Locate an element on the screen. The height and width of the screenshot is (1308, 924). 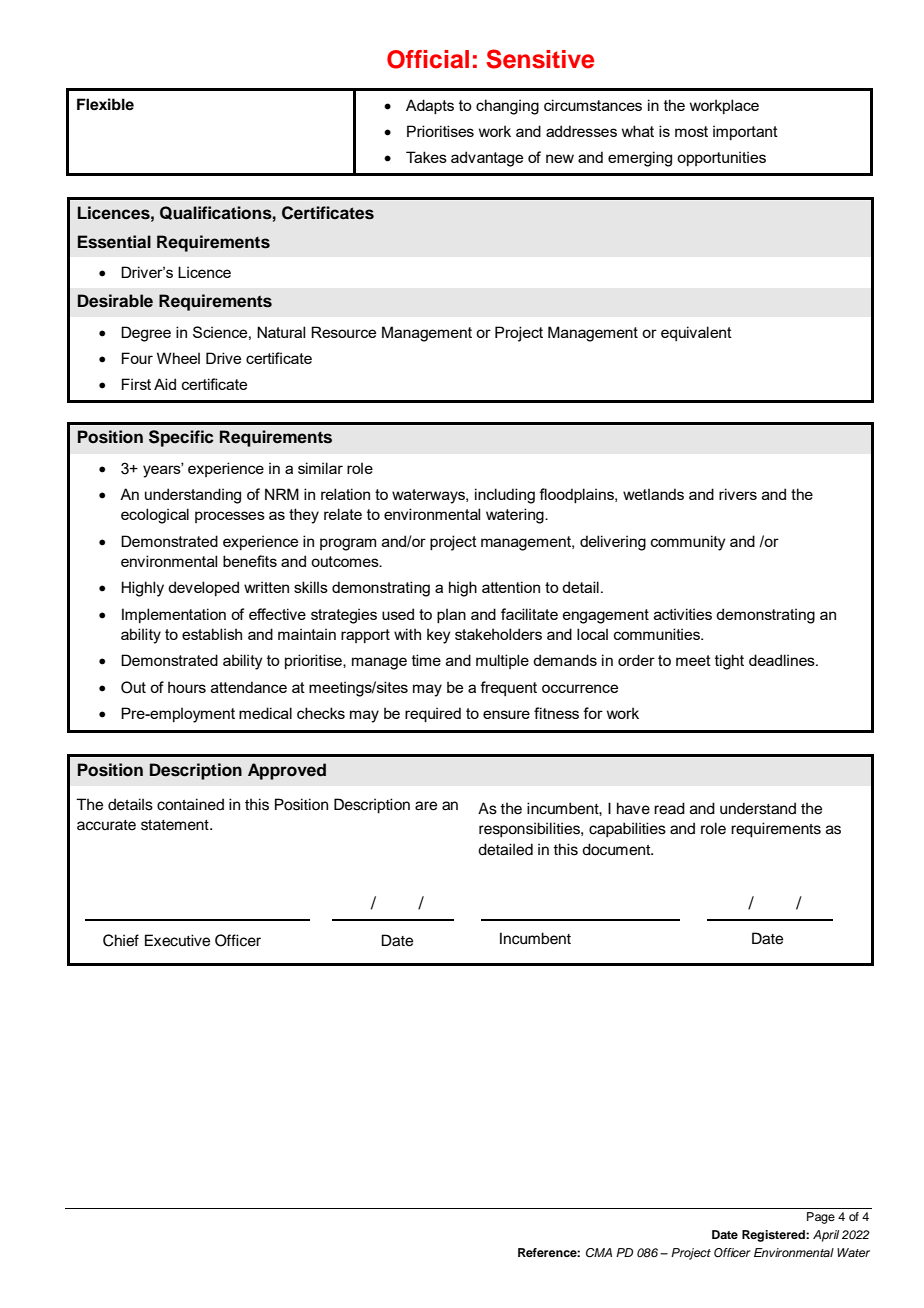
statement is located at coordinates (176, 825).
